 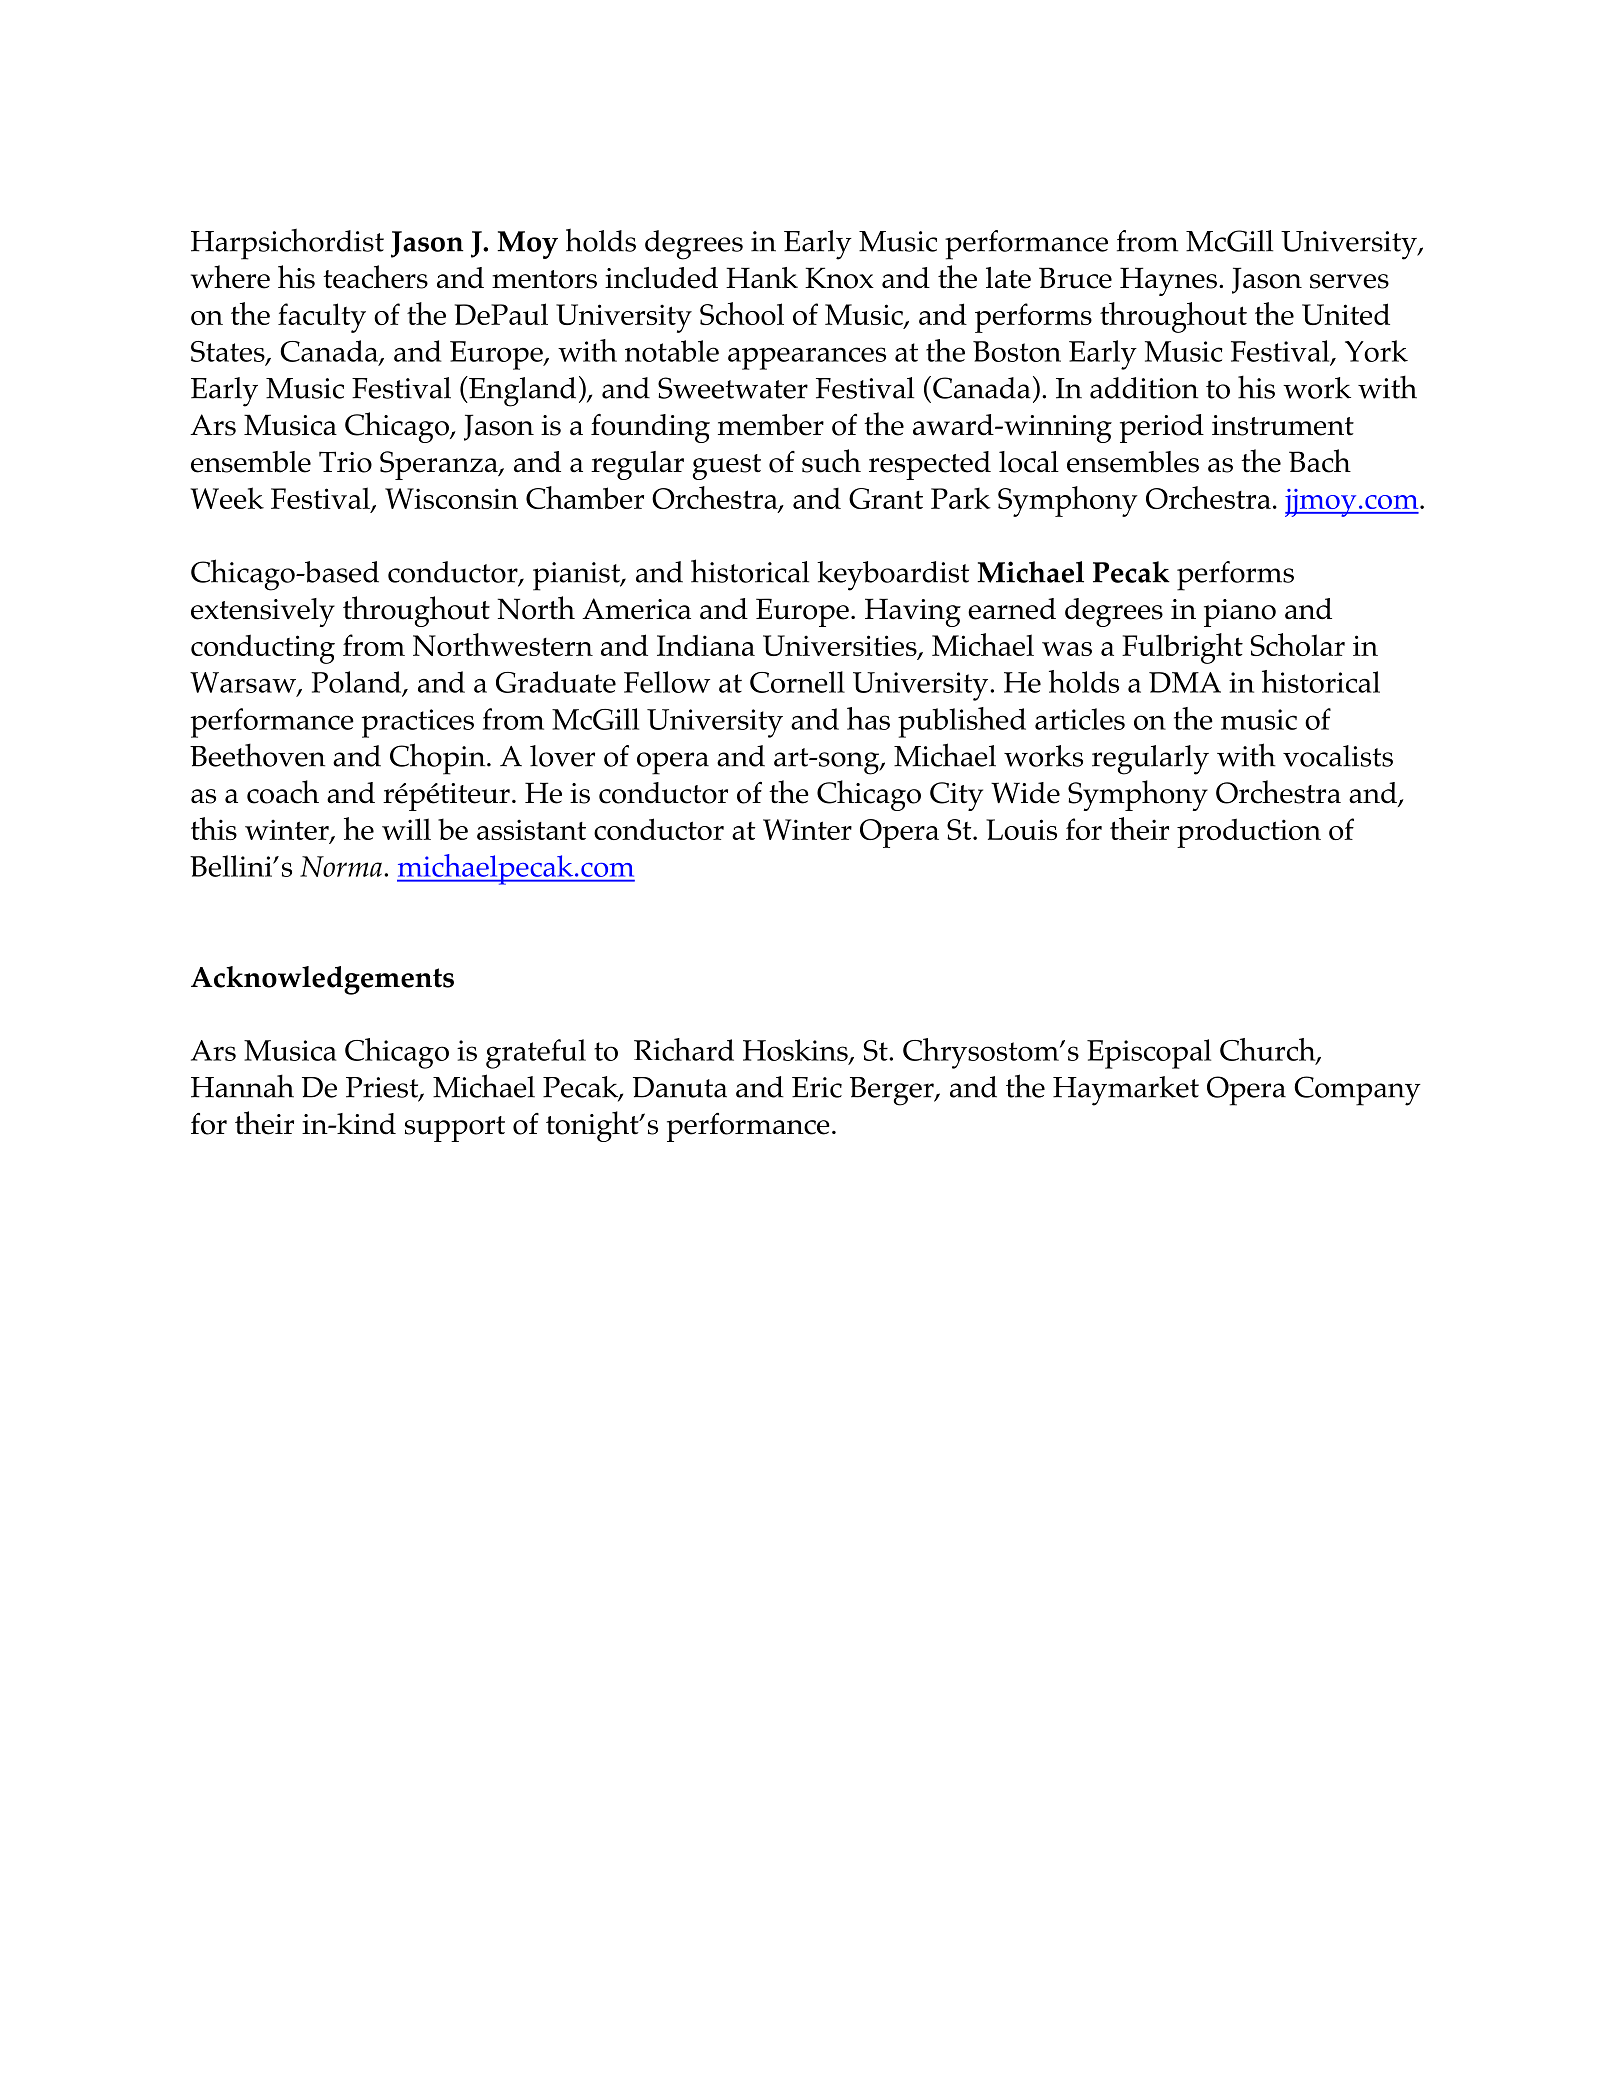 What do you see at coordinates (242, 1086) in the image?
I see `Hannah` at bounding box center [242, 1086].
